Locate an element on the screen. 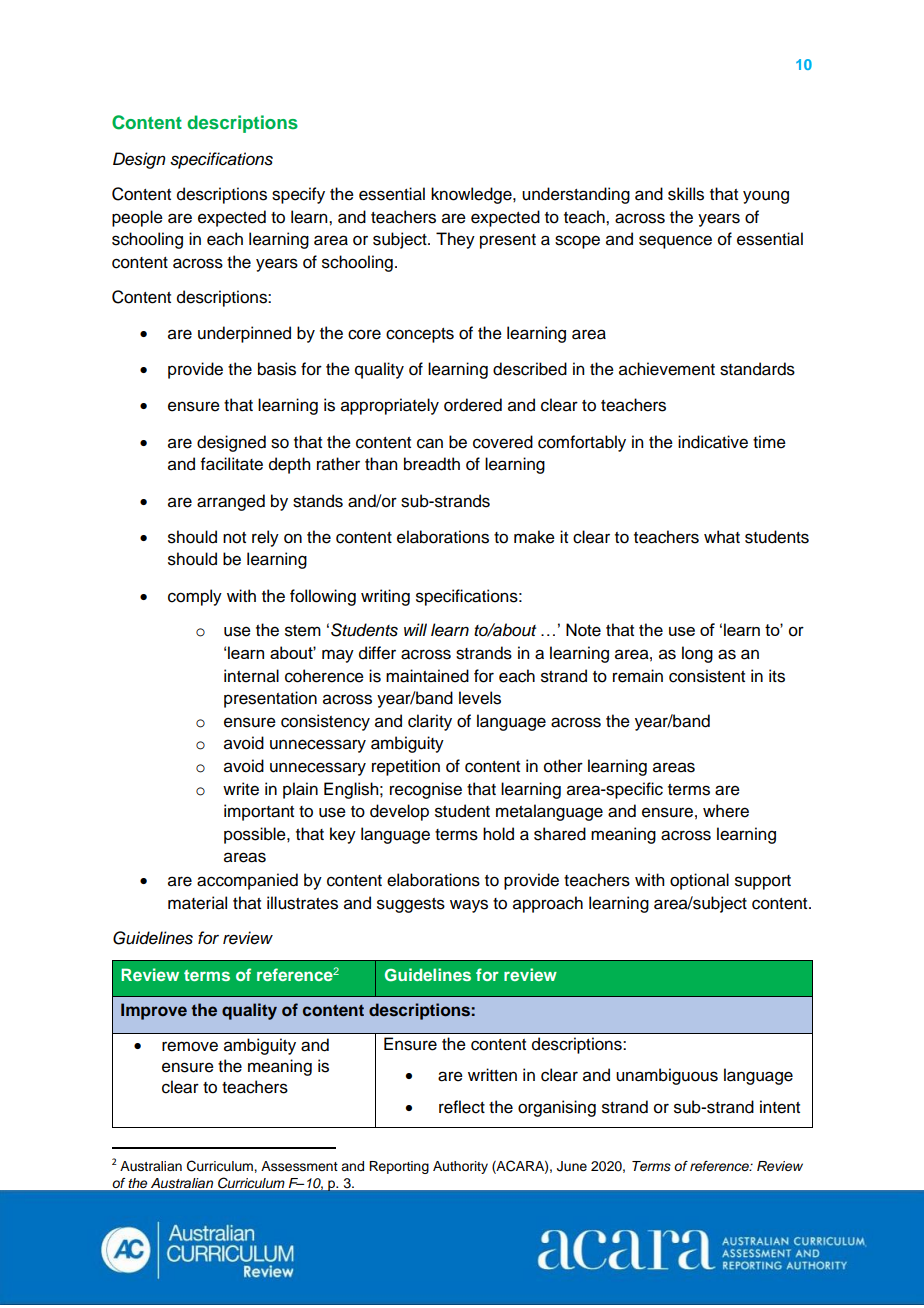 The height and width of the screenshot is (1308, 924). indicative is located at coordinates (713, 442).
